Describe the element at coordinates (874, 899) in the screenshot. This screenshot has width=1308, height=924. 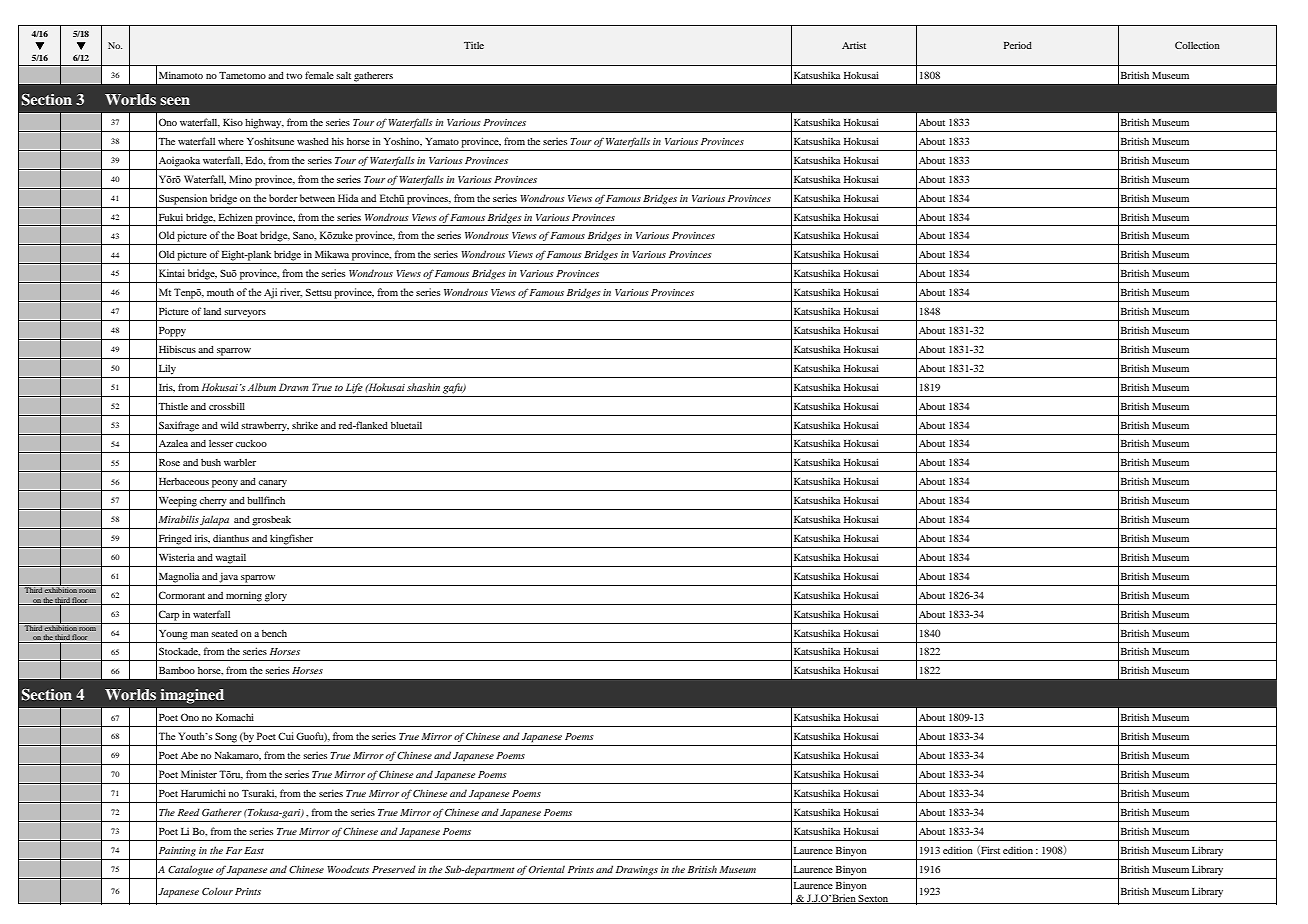
I see `Sexton` at that location.
